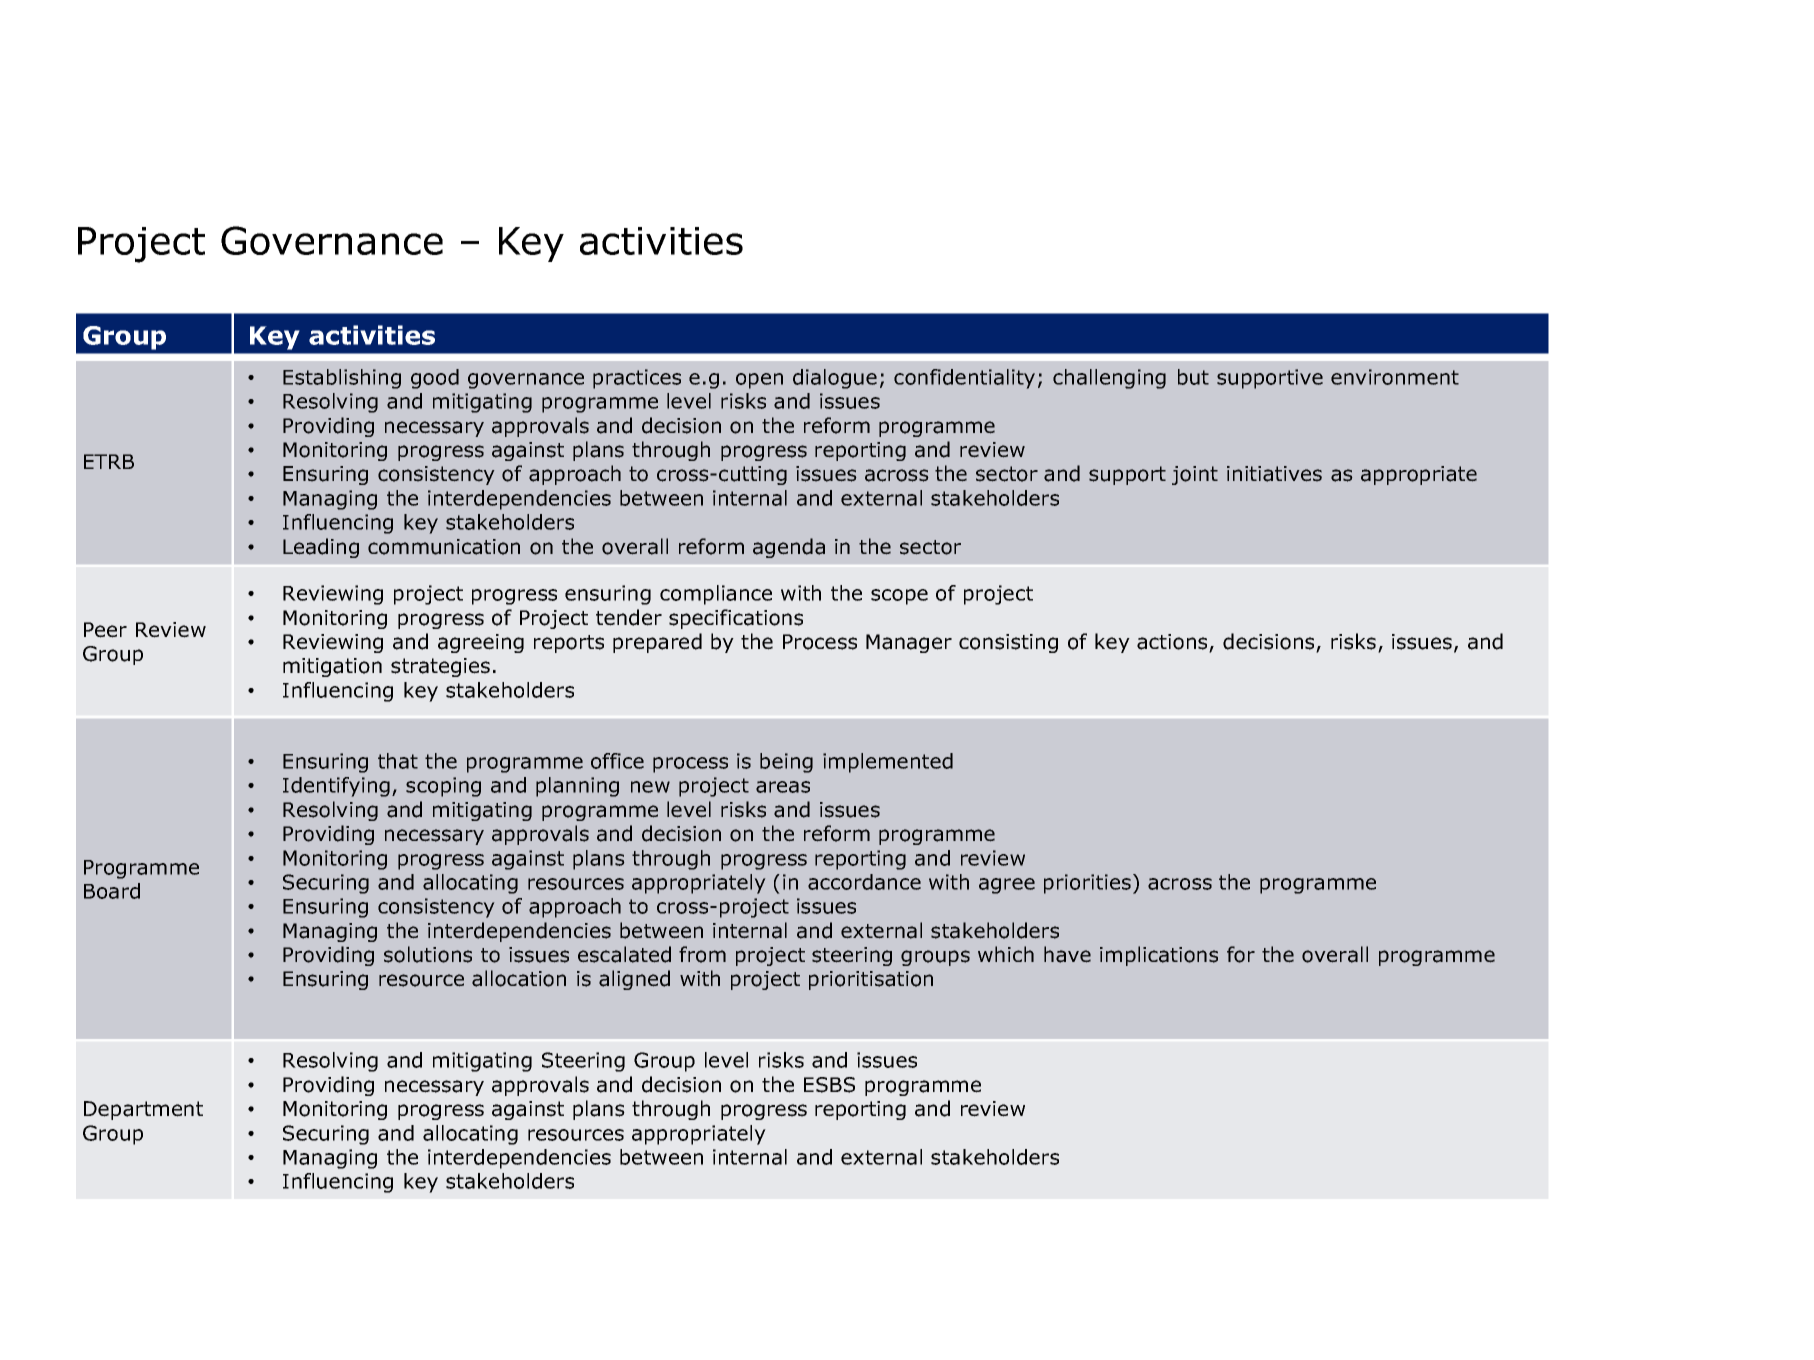 The height and width of the image is (1360, 1814). Describe the element at coordinates (888, 763) in the image. I see `implemented` at that location.
